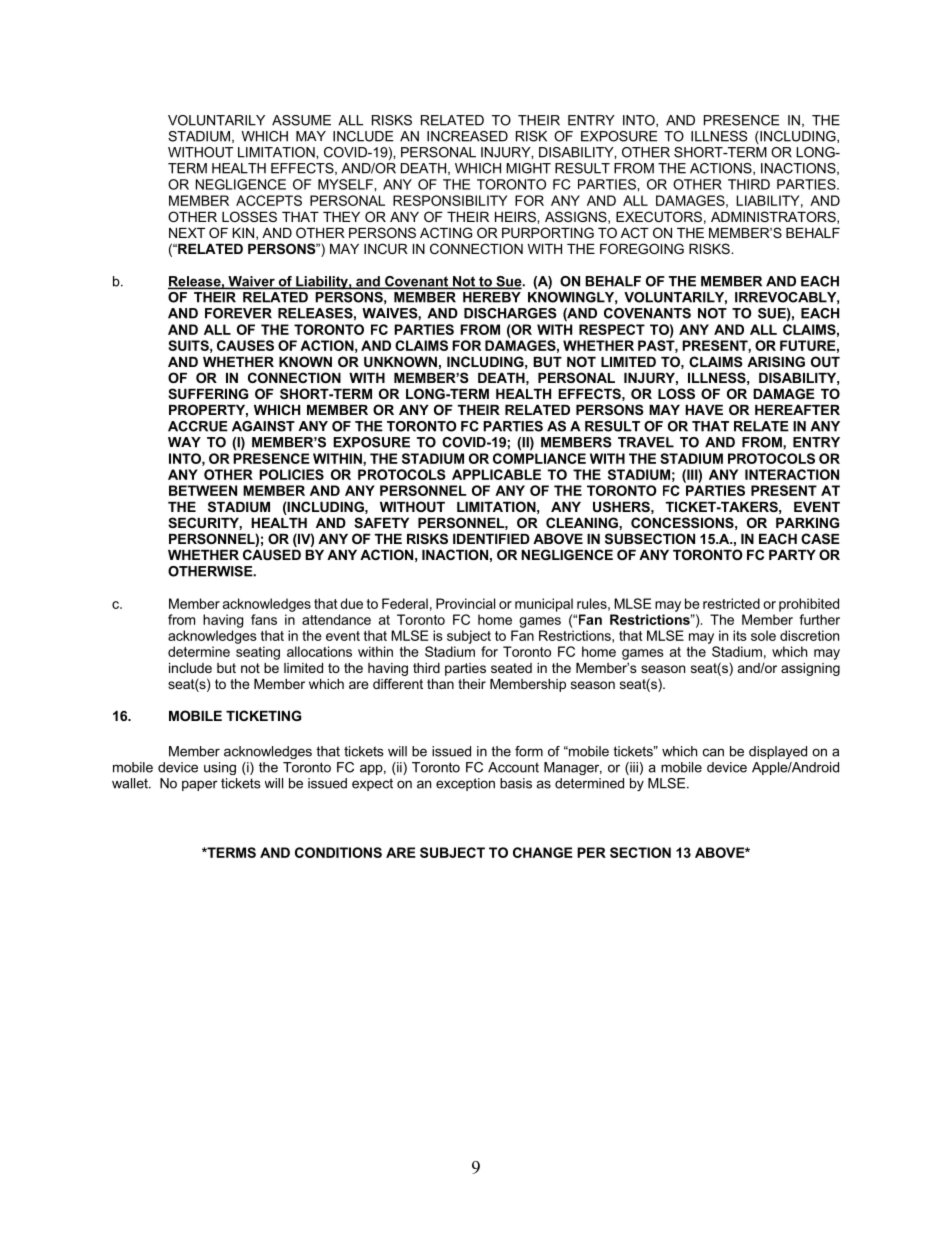 This image has height=1233, width=952. I want to click on fans, so click(264, 619).
